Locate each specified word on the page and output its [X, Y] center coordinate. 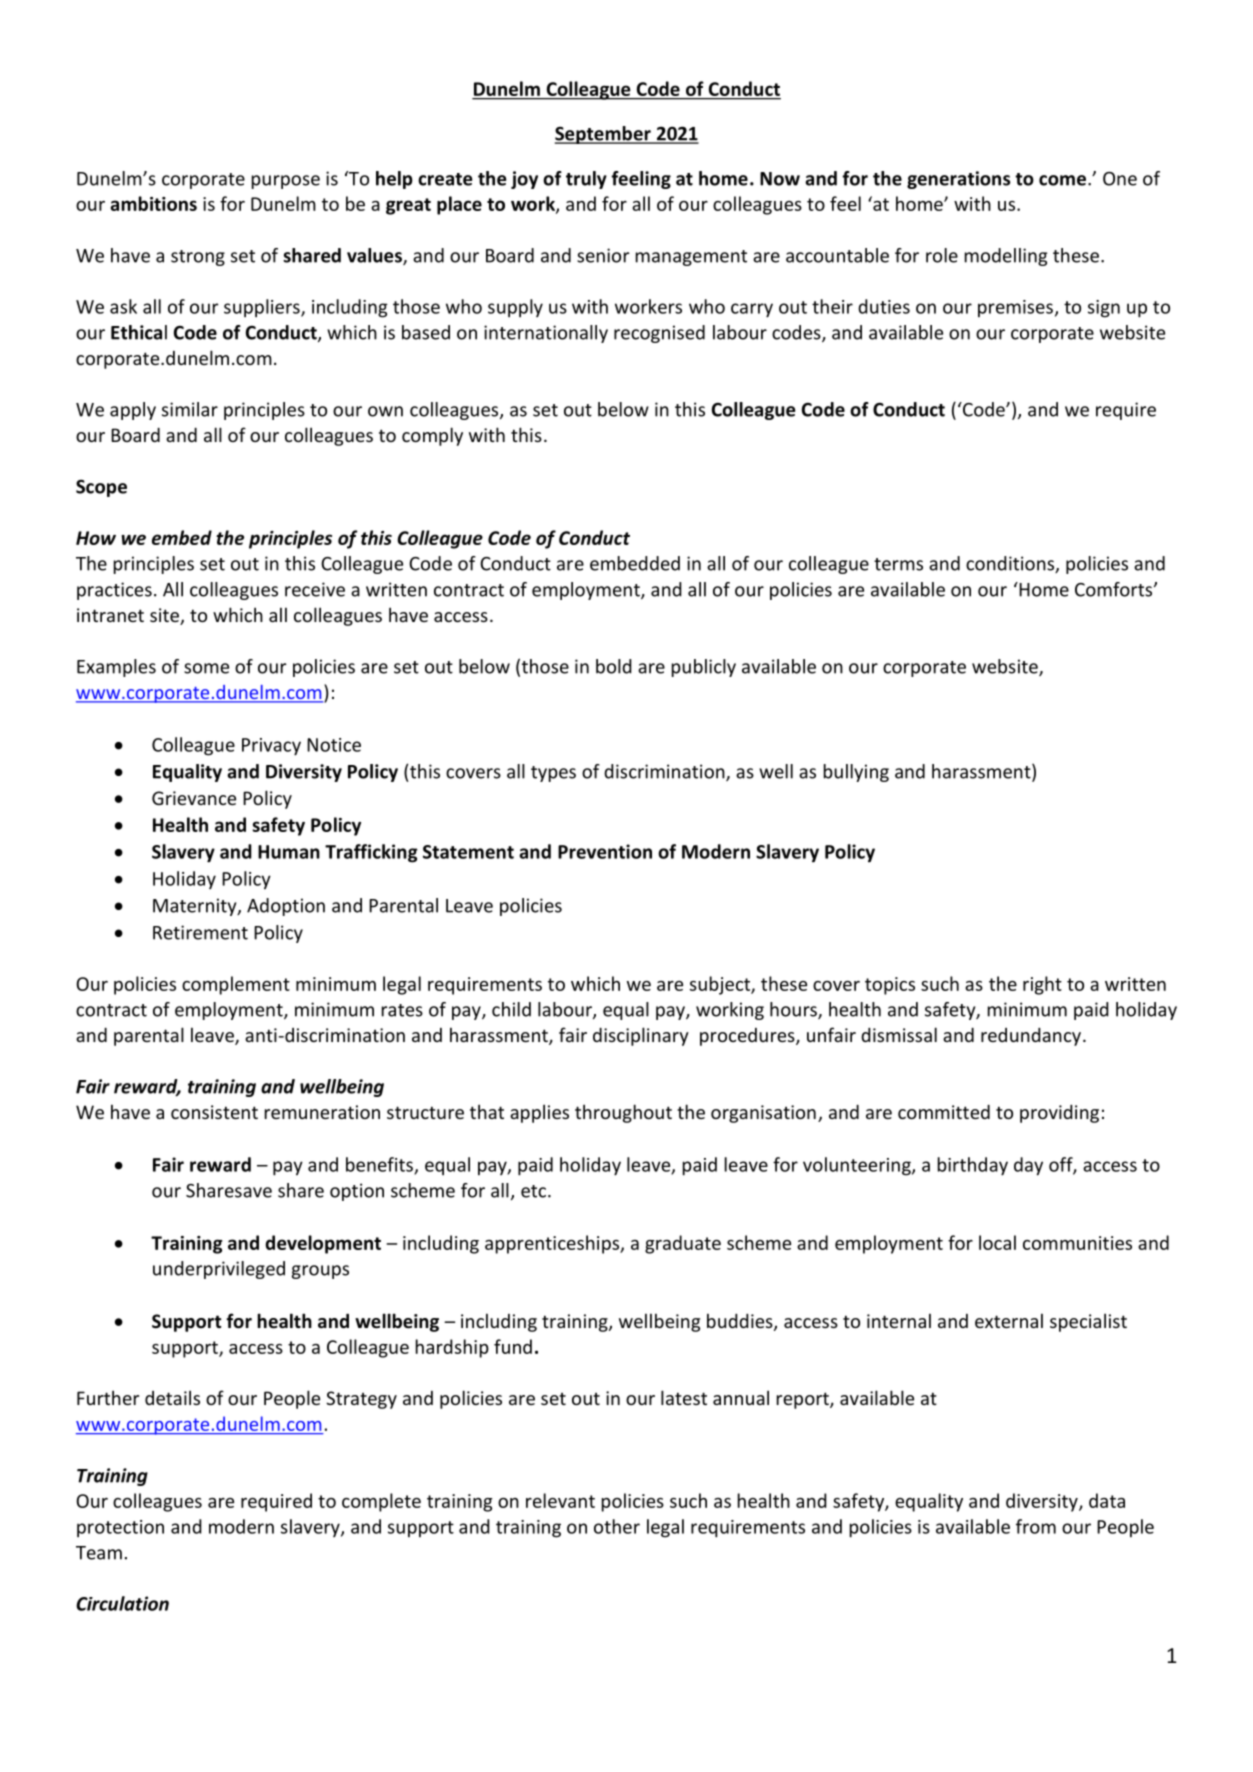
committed [944, 1111]
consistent [214, 1112]
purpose [286, 182]
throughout [623, 1113]
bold [614, 666]
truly [586, 180]
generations [958, 180]
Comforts [1115, 589]
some [206, 668]
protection [120, 1528]
